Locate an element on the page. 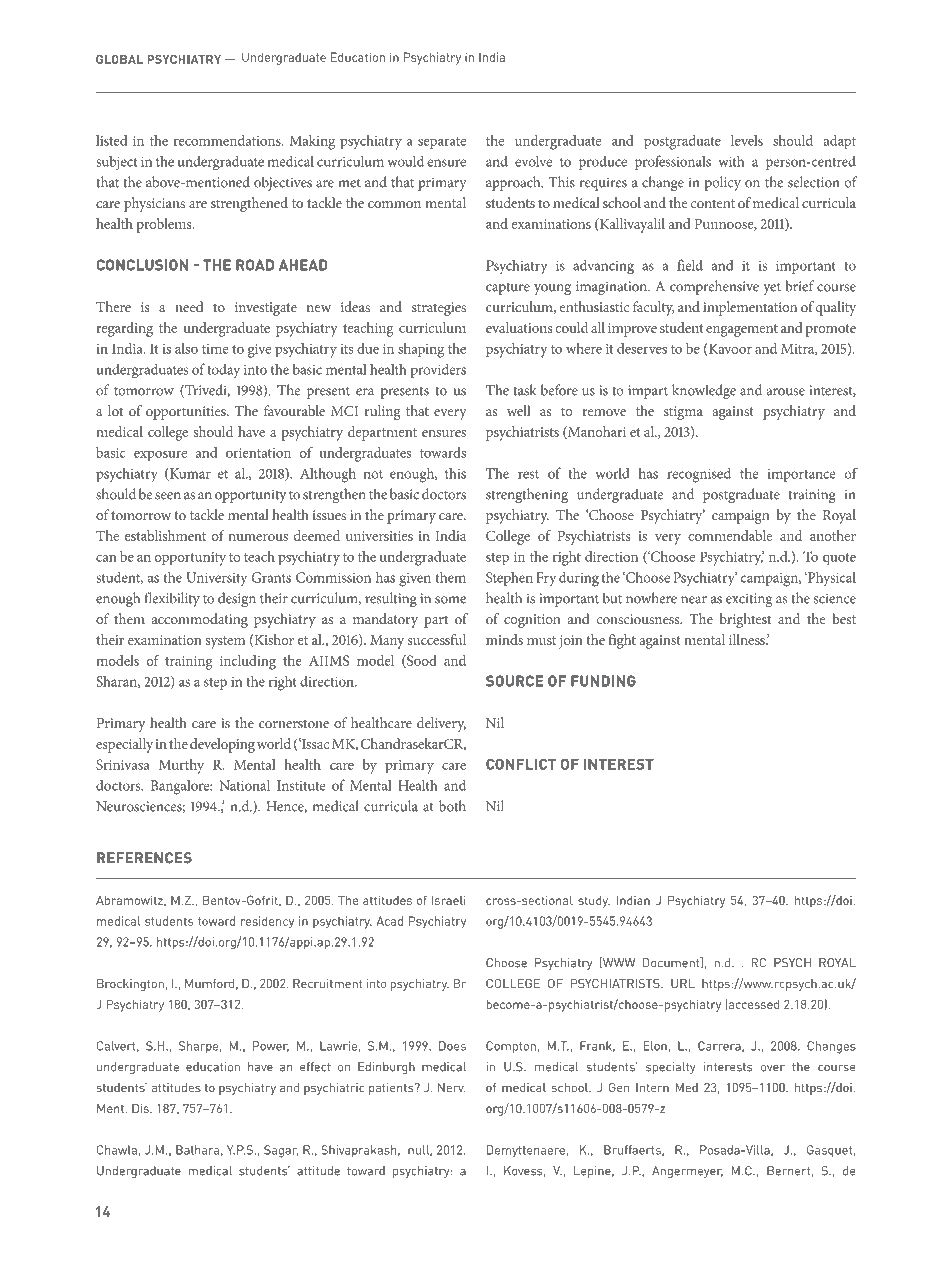 Image resolution: width=952 pixels, height=1270 pixels. recommendations is located at coordinates (228, 140).
